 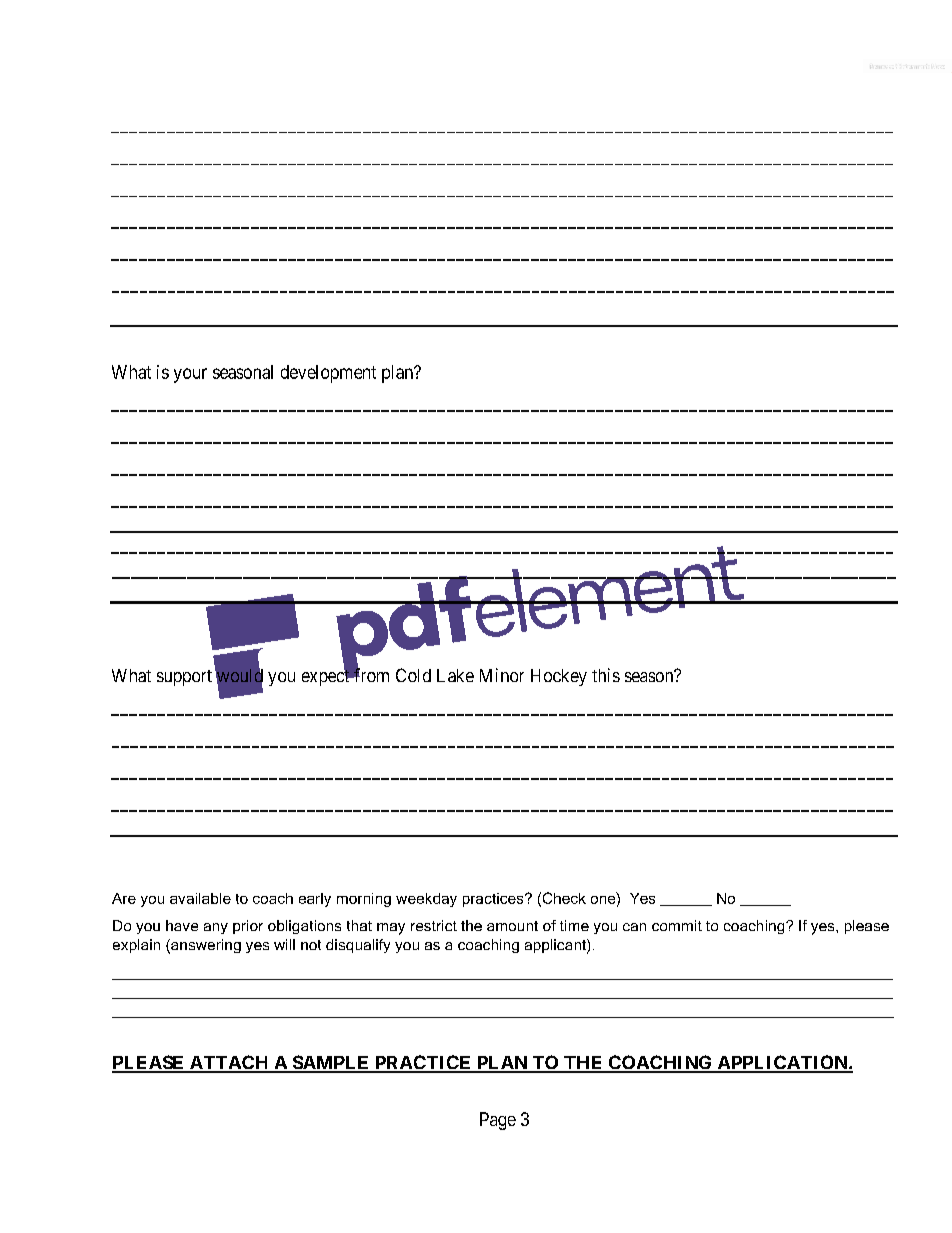 I want to click on commit, so click(x=677, y=925).
